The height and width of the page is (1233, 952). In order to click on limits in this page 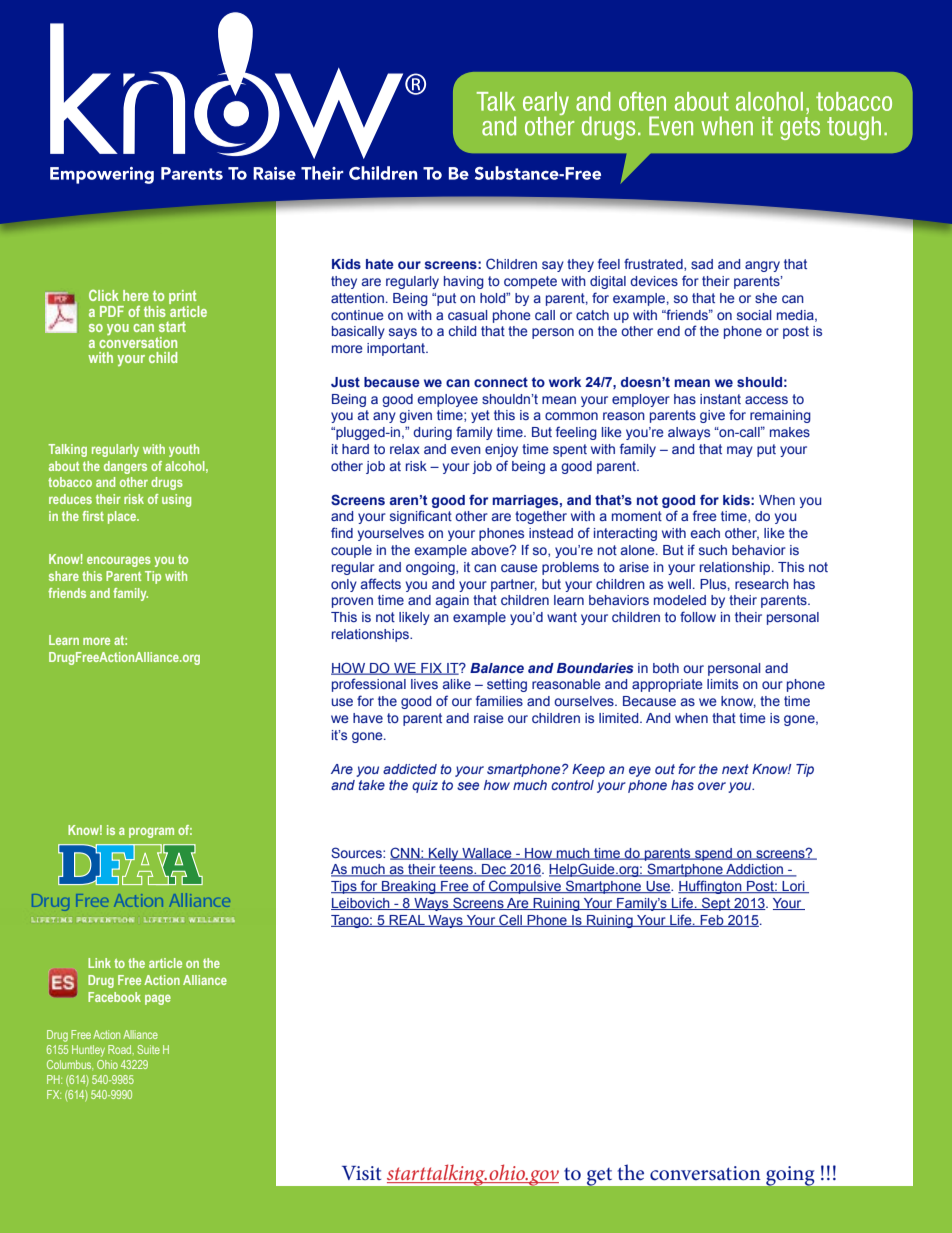, I will do `click(722, 684)`.
